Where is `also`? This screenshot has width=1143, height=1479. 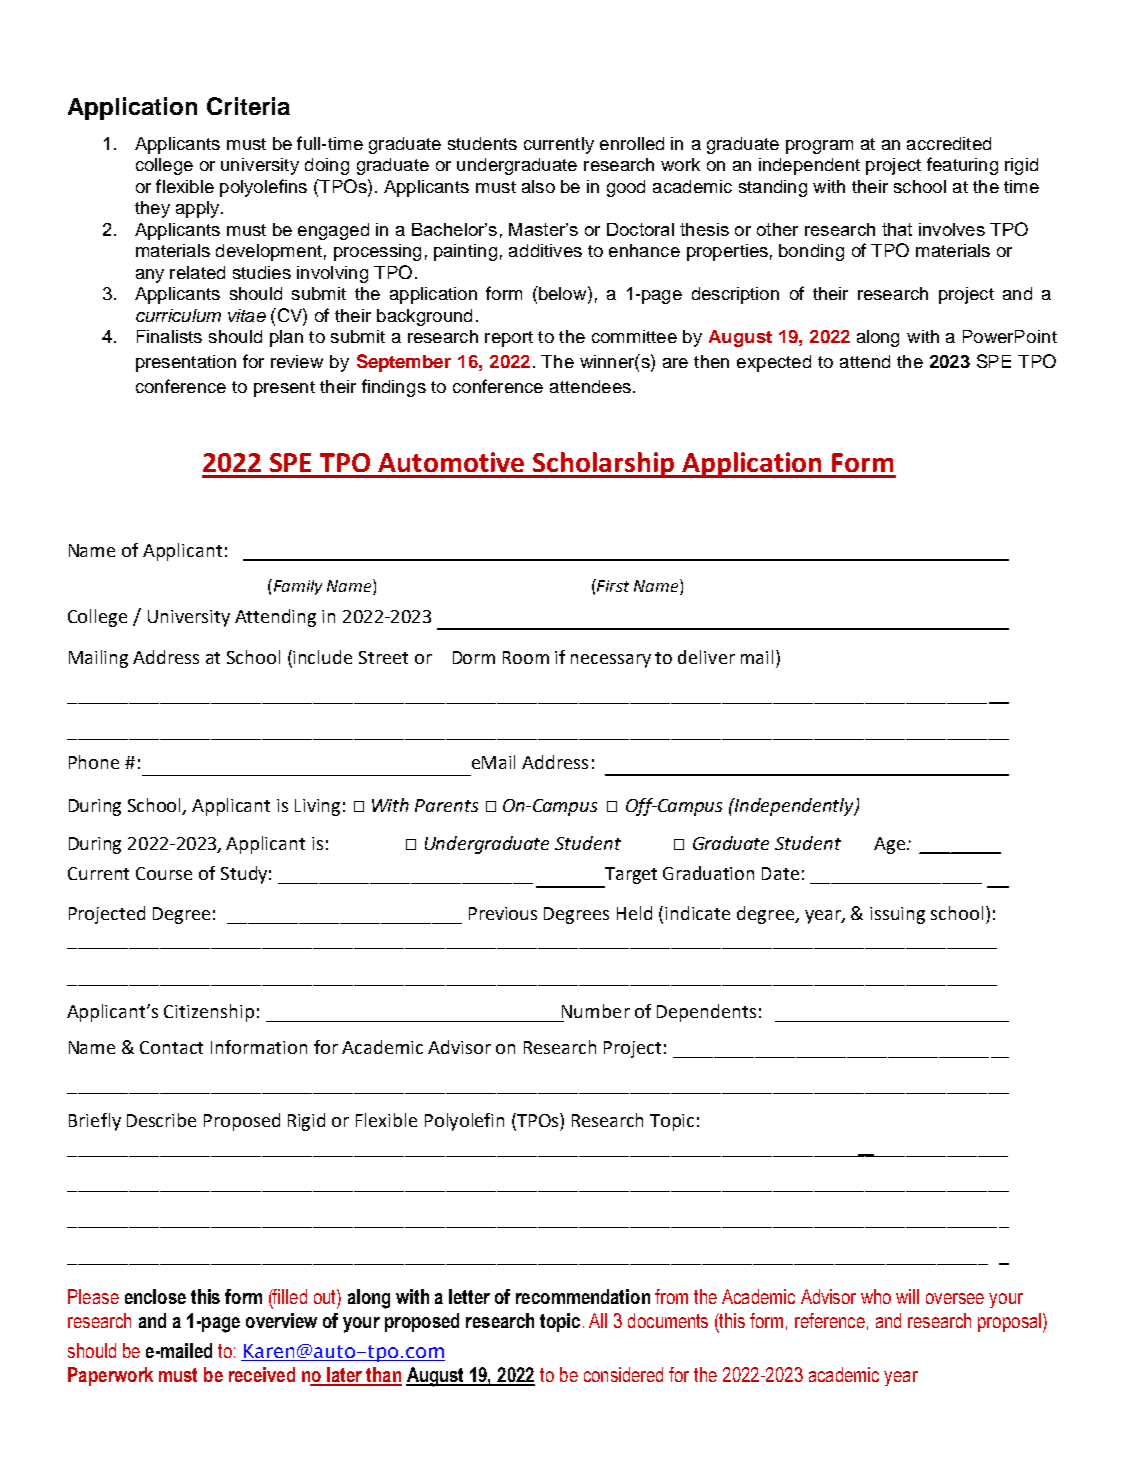
also is located at coordinates (538, 186).
